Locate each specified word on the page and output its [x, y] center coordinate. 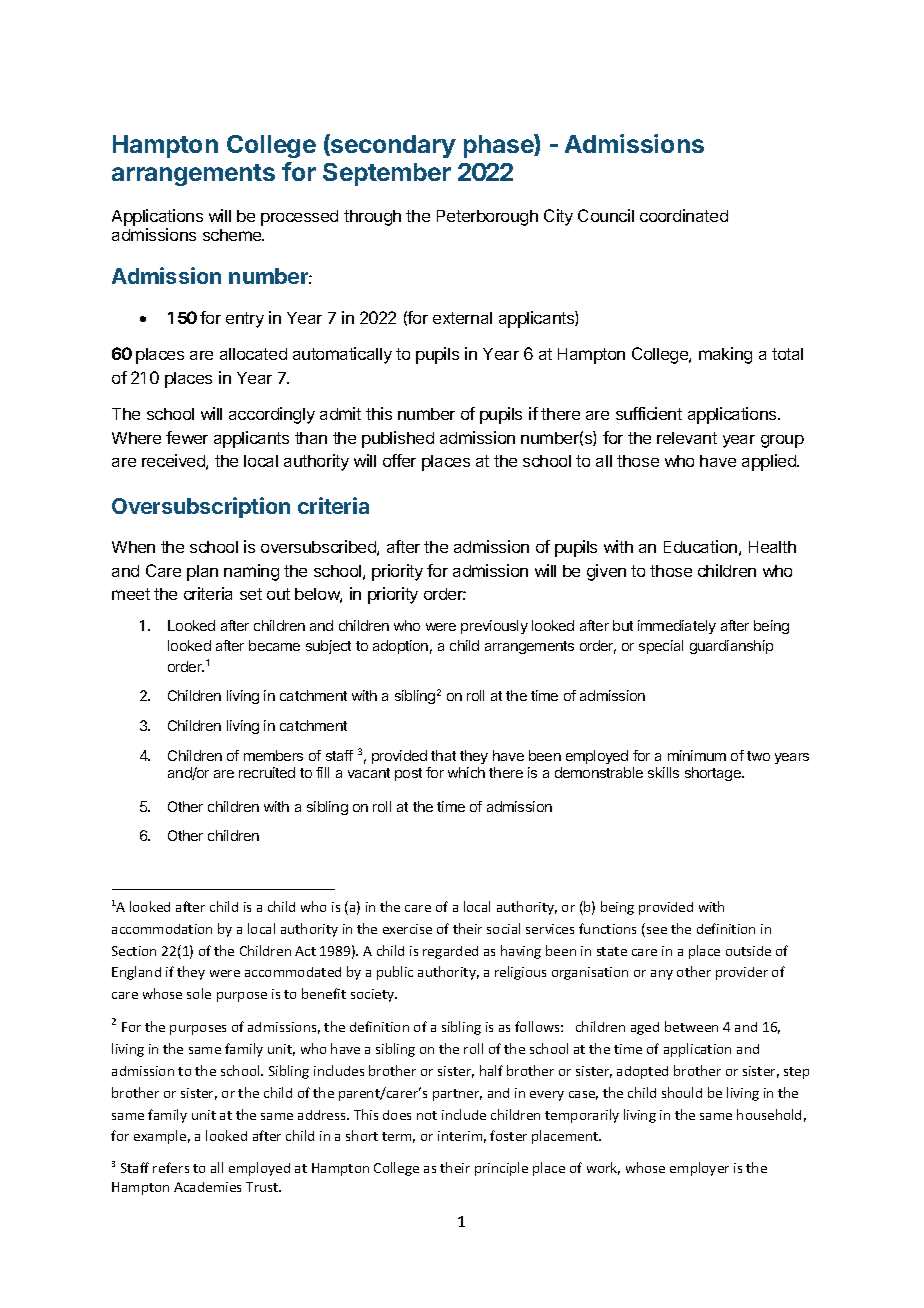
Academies [207, 1187]
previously [494, 627]
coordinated [684, 215]
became [274, 645]
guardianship [731, 647]
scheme [233, 235]
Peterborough [487, 218]
